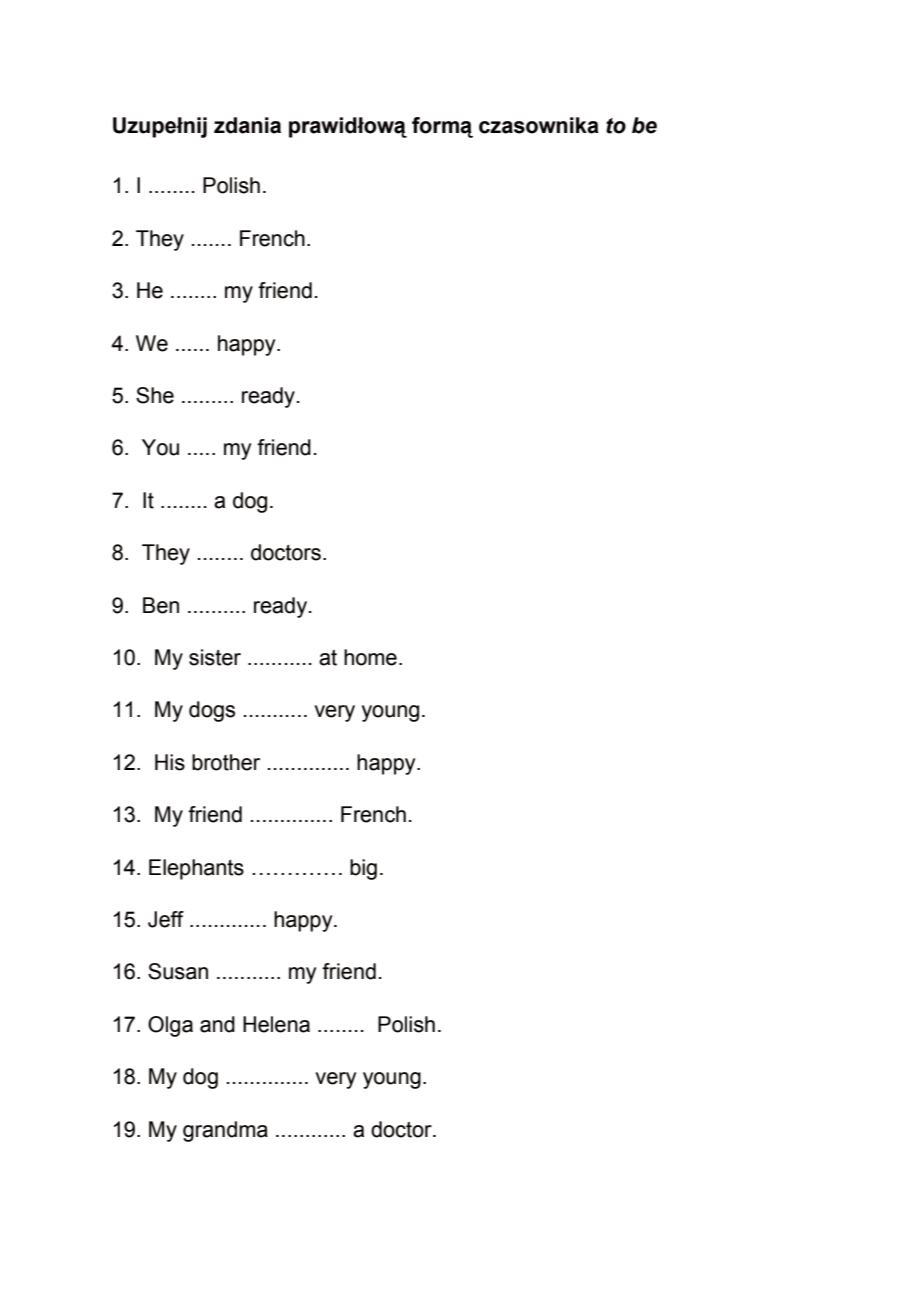  Describe the element at coordinates (161, 605) in the screenshot. I see `Ben` at that location.
